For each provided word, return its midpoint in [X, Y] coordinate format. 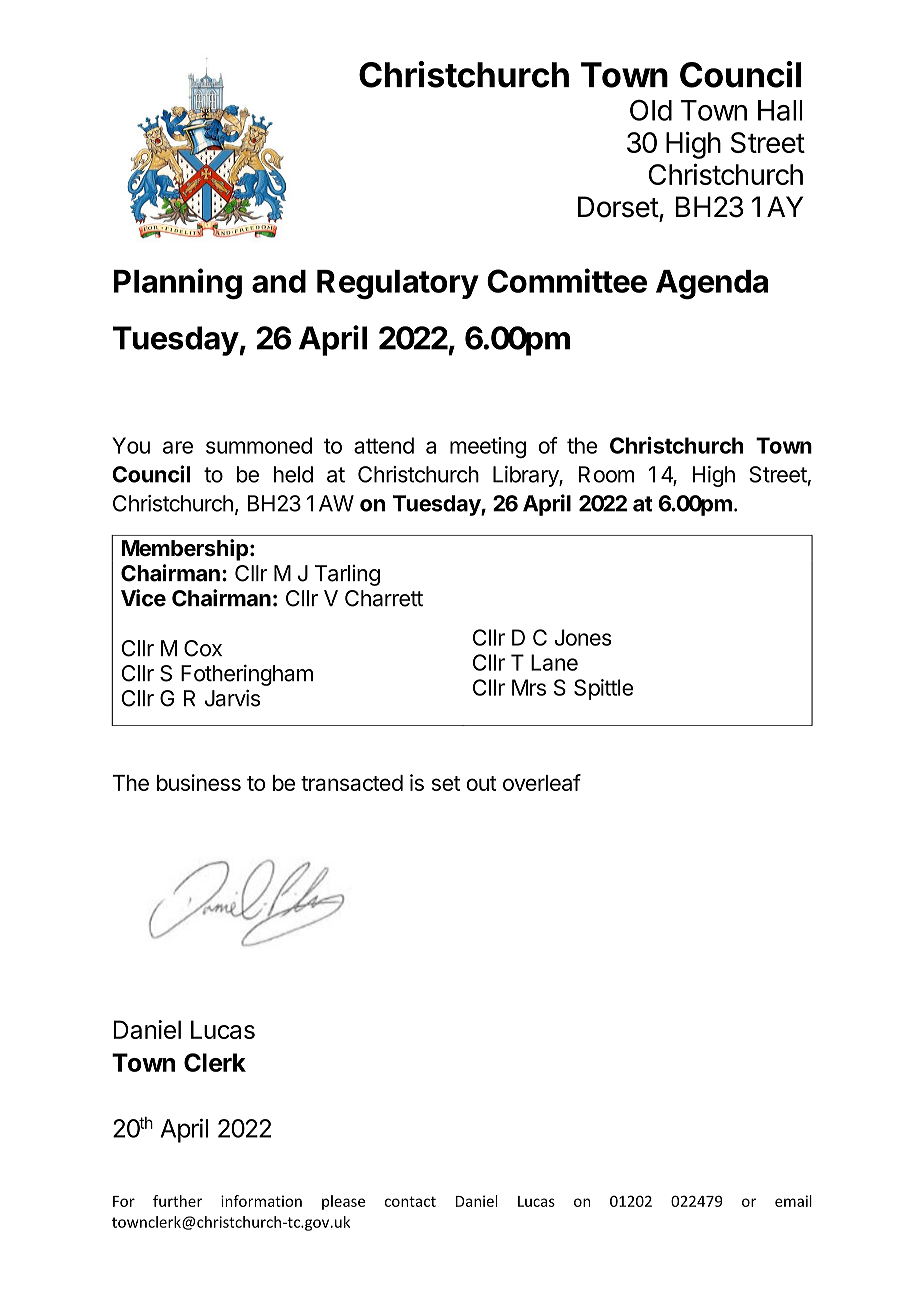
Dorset [618, 207]
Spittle [603, 689]
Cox [203, 648]
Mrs [529, 687]
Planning [177, 284]
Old [651, 110]
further [177, 1201]
